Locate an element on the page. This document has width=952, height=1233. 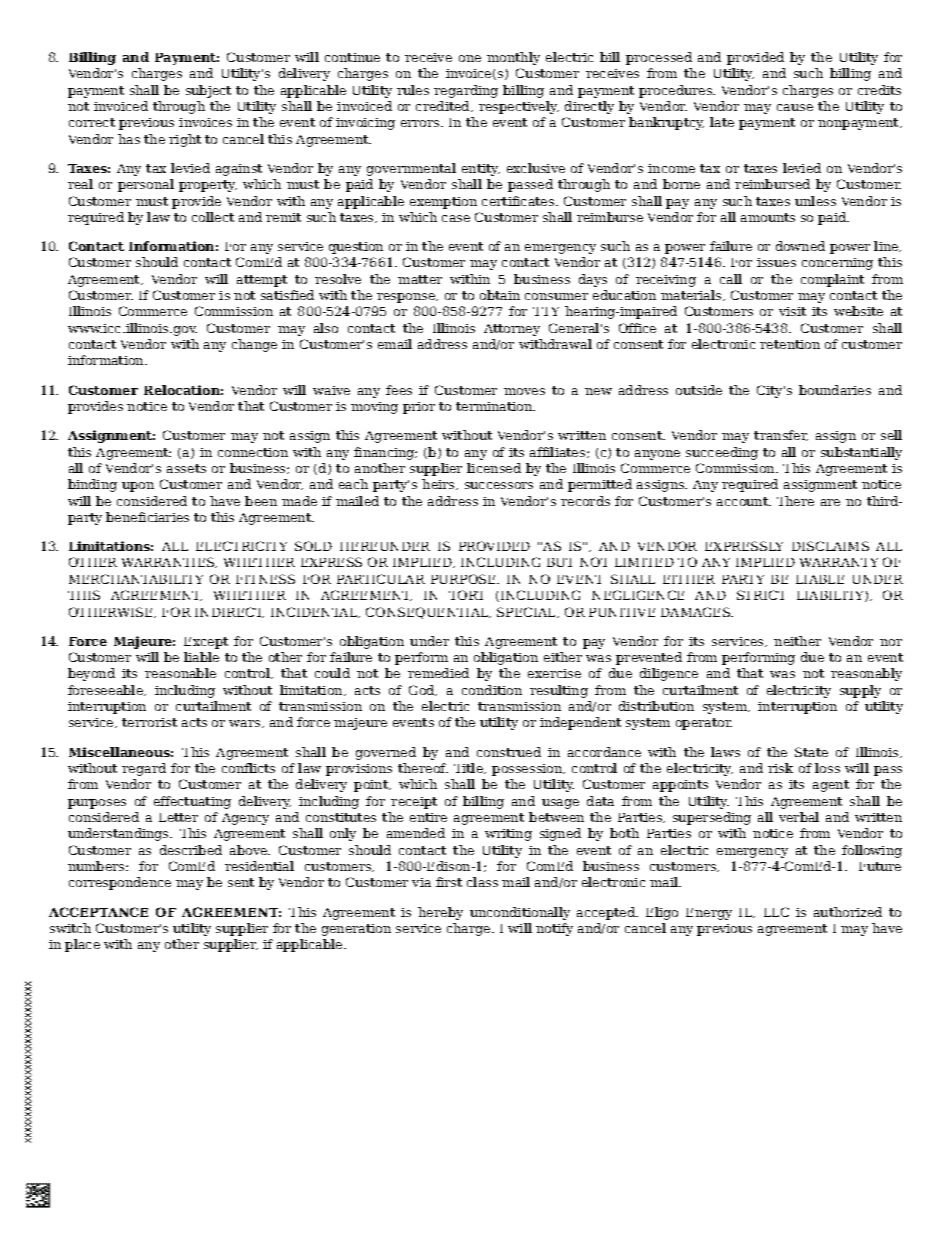
cause is located at coordinates (795, 107).
